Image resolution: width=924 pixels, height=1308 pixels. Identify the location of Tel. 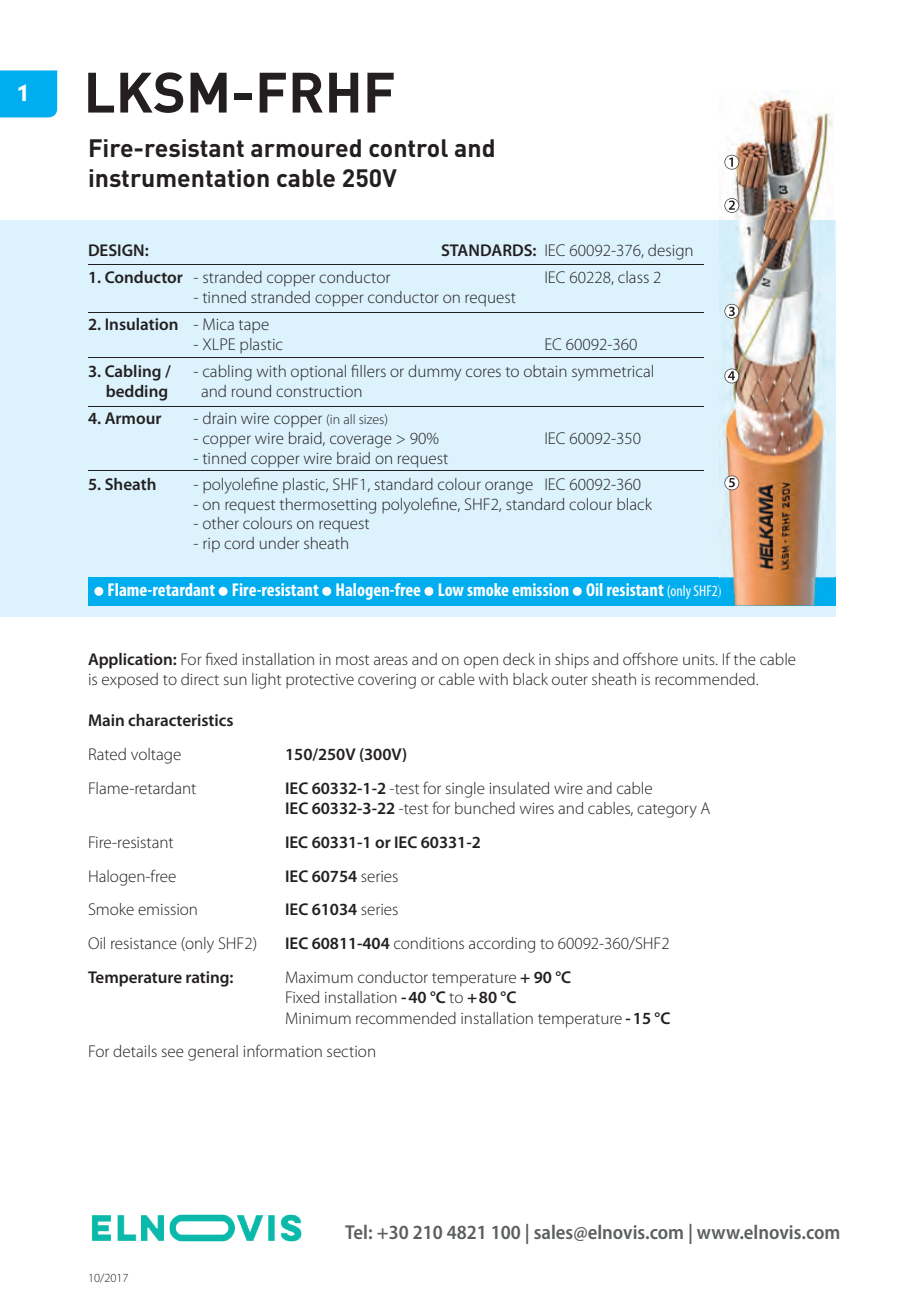
(356, 1232).
